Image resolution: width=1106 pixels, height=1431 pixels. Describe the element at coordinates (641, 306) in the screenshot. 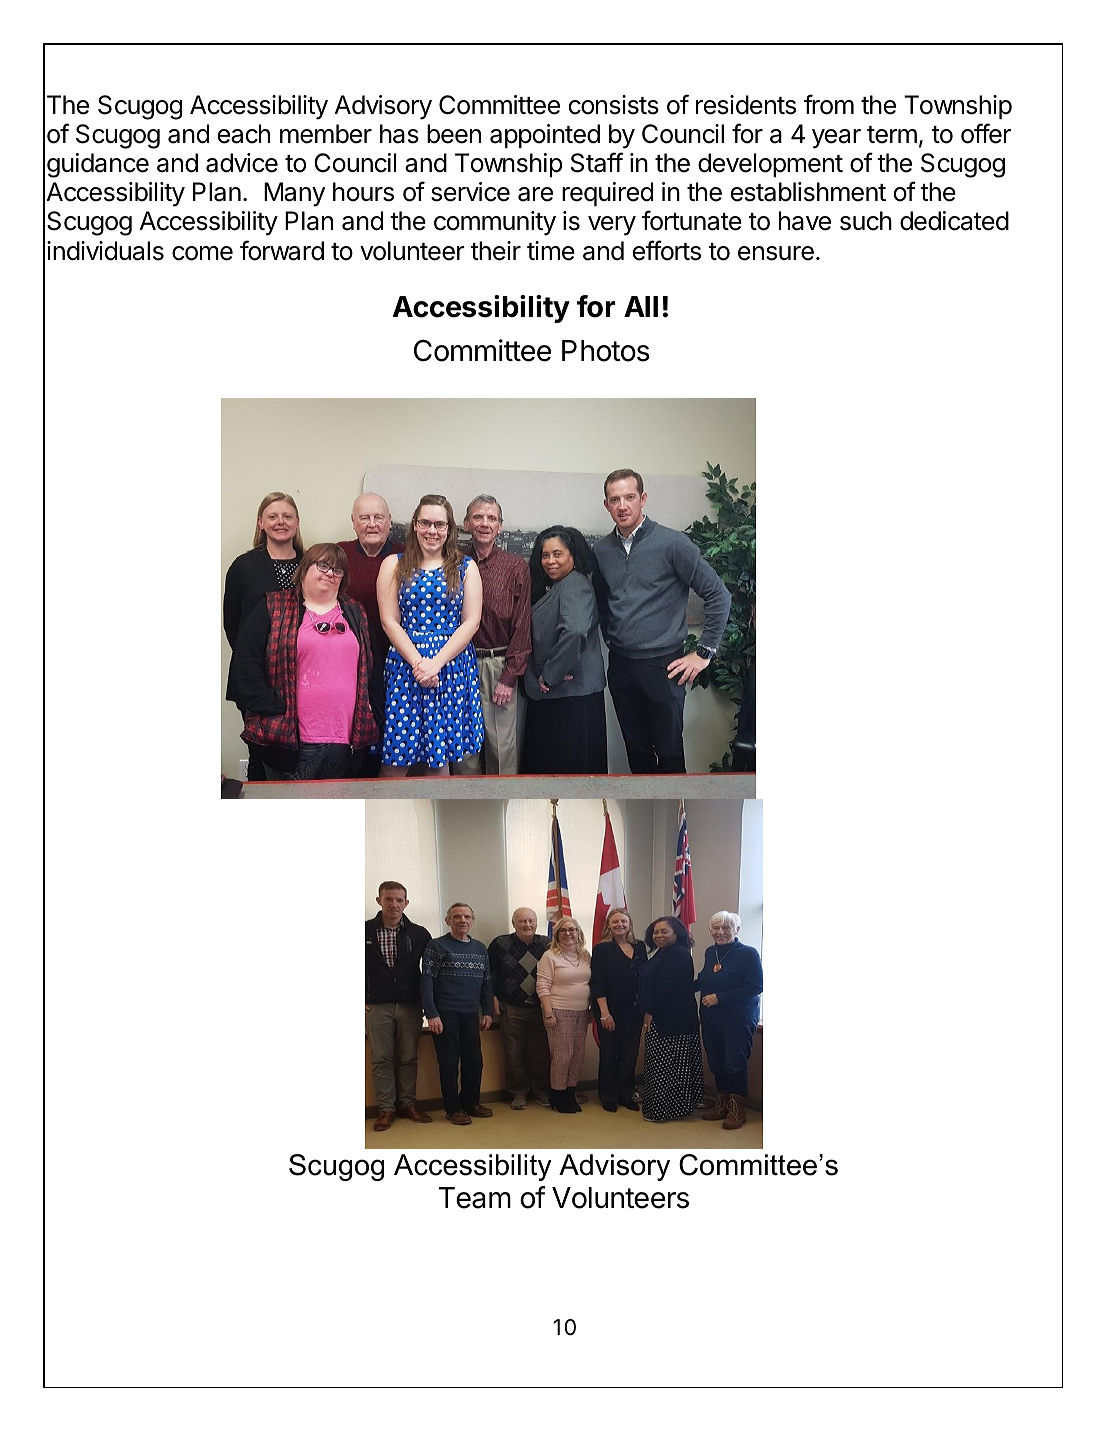

I see `All` at that location.
